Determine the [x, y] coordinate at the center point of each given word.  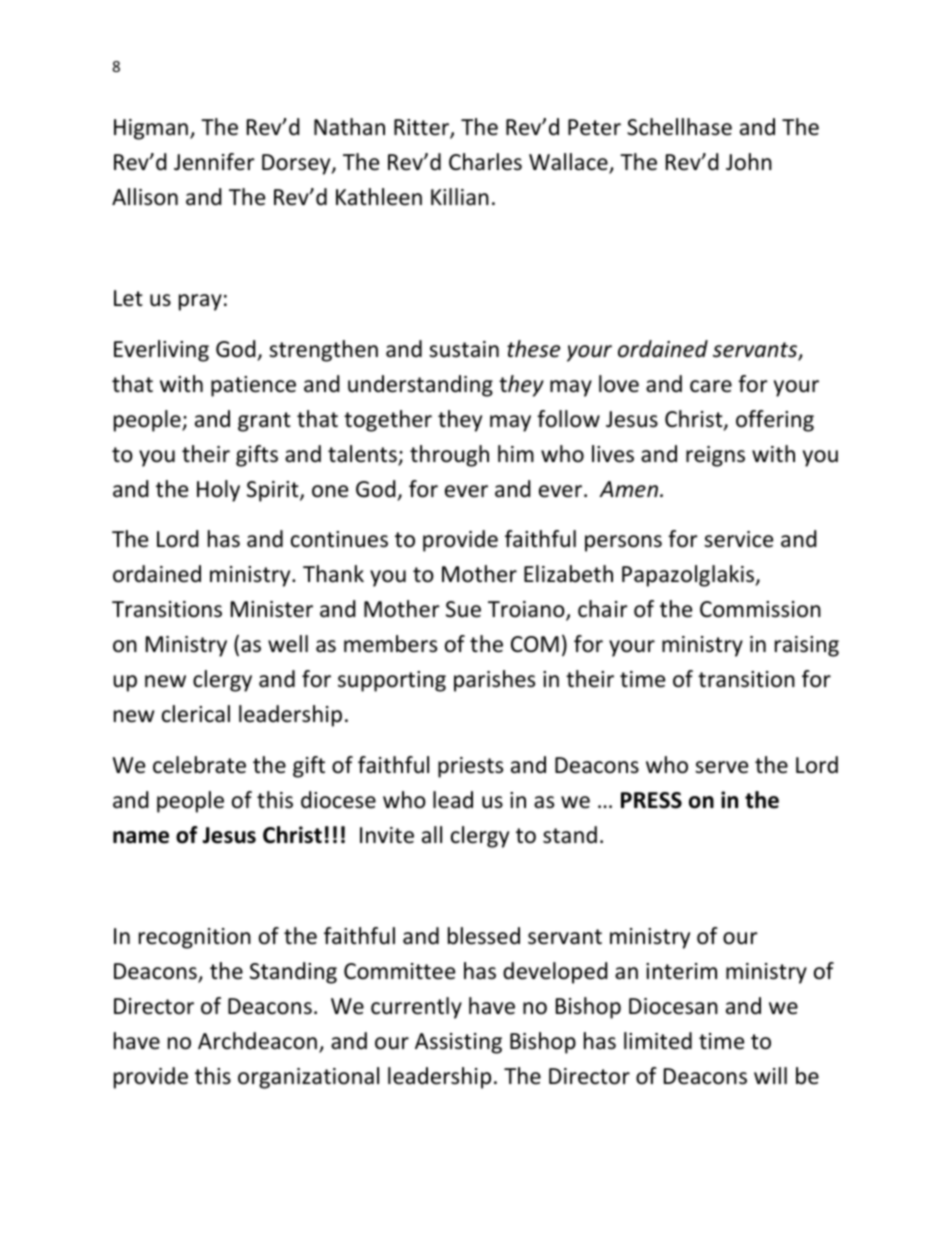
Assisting [458, 1043]
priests [470, 767]
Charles [485, 162]
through [449, 456]
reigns [715, 456]
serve [721, 767]
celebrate [199, 765]
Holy [218, 491]
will [770, 1075]
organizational [308, 1078]
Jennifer [214, 162]
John [749, 162]
